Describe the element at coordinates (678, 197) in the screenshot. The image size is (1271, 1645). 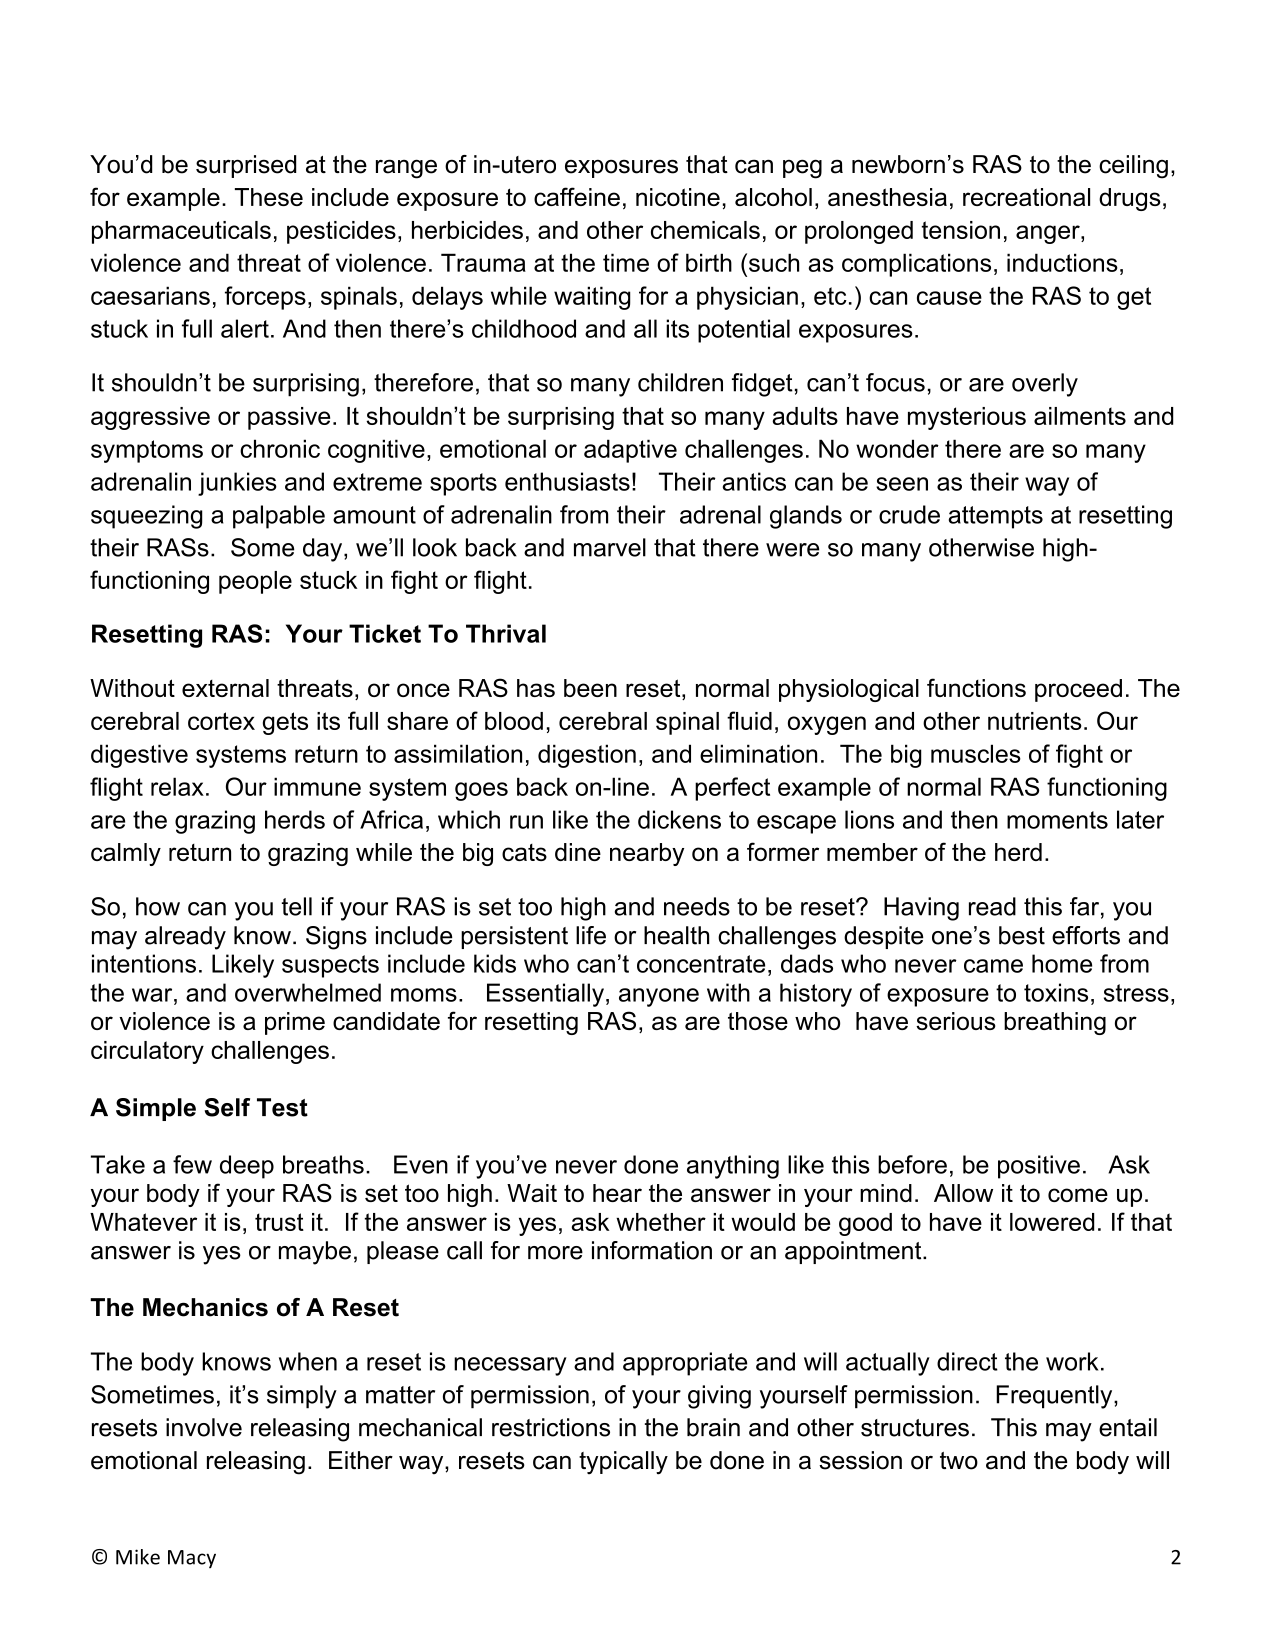
I see `nicotine` at that location.
